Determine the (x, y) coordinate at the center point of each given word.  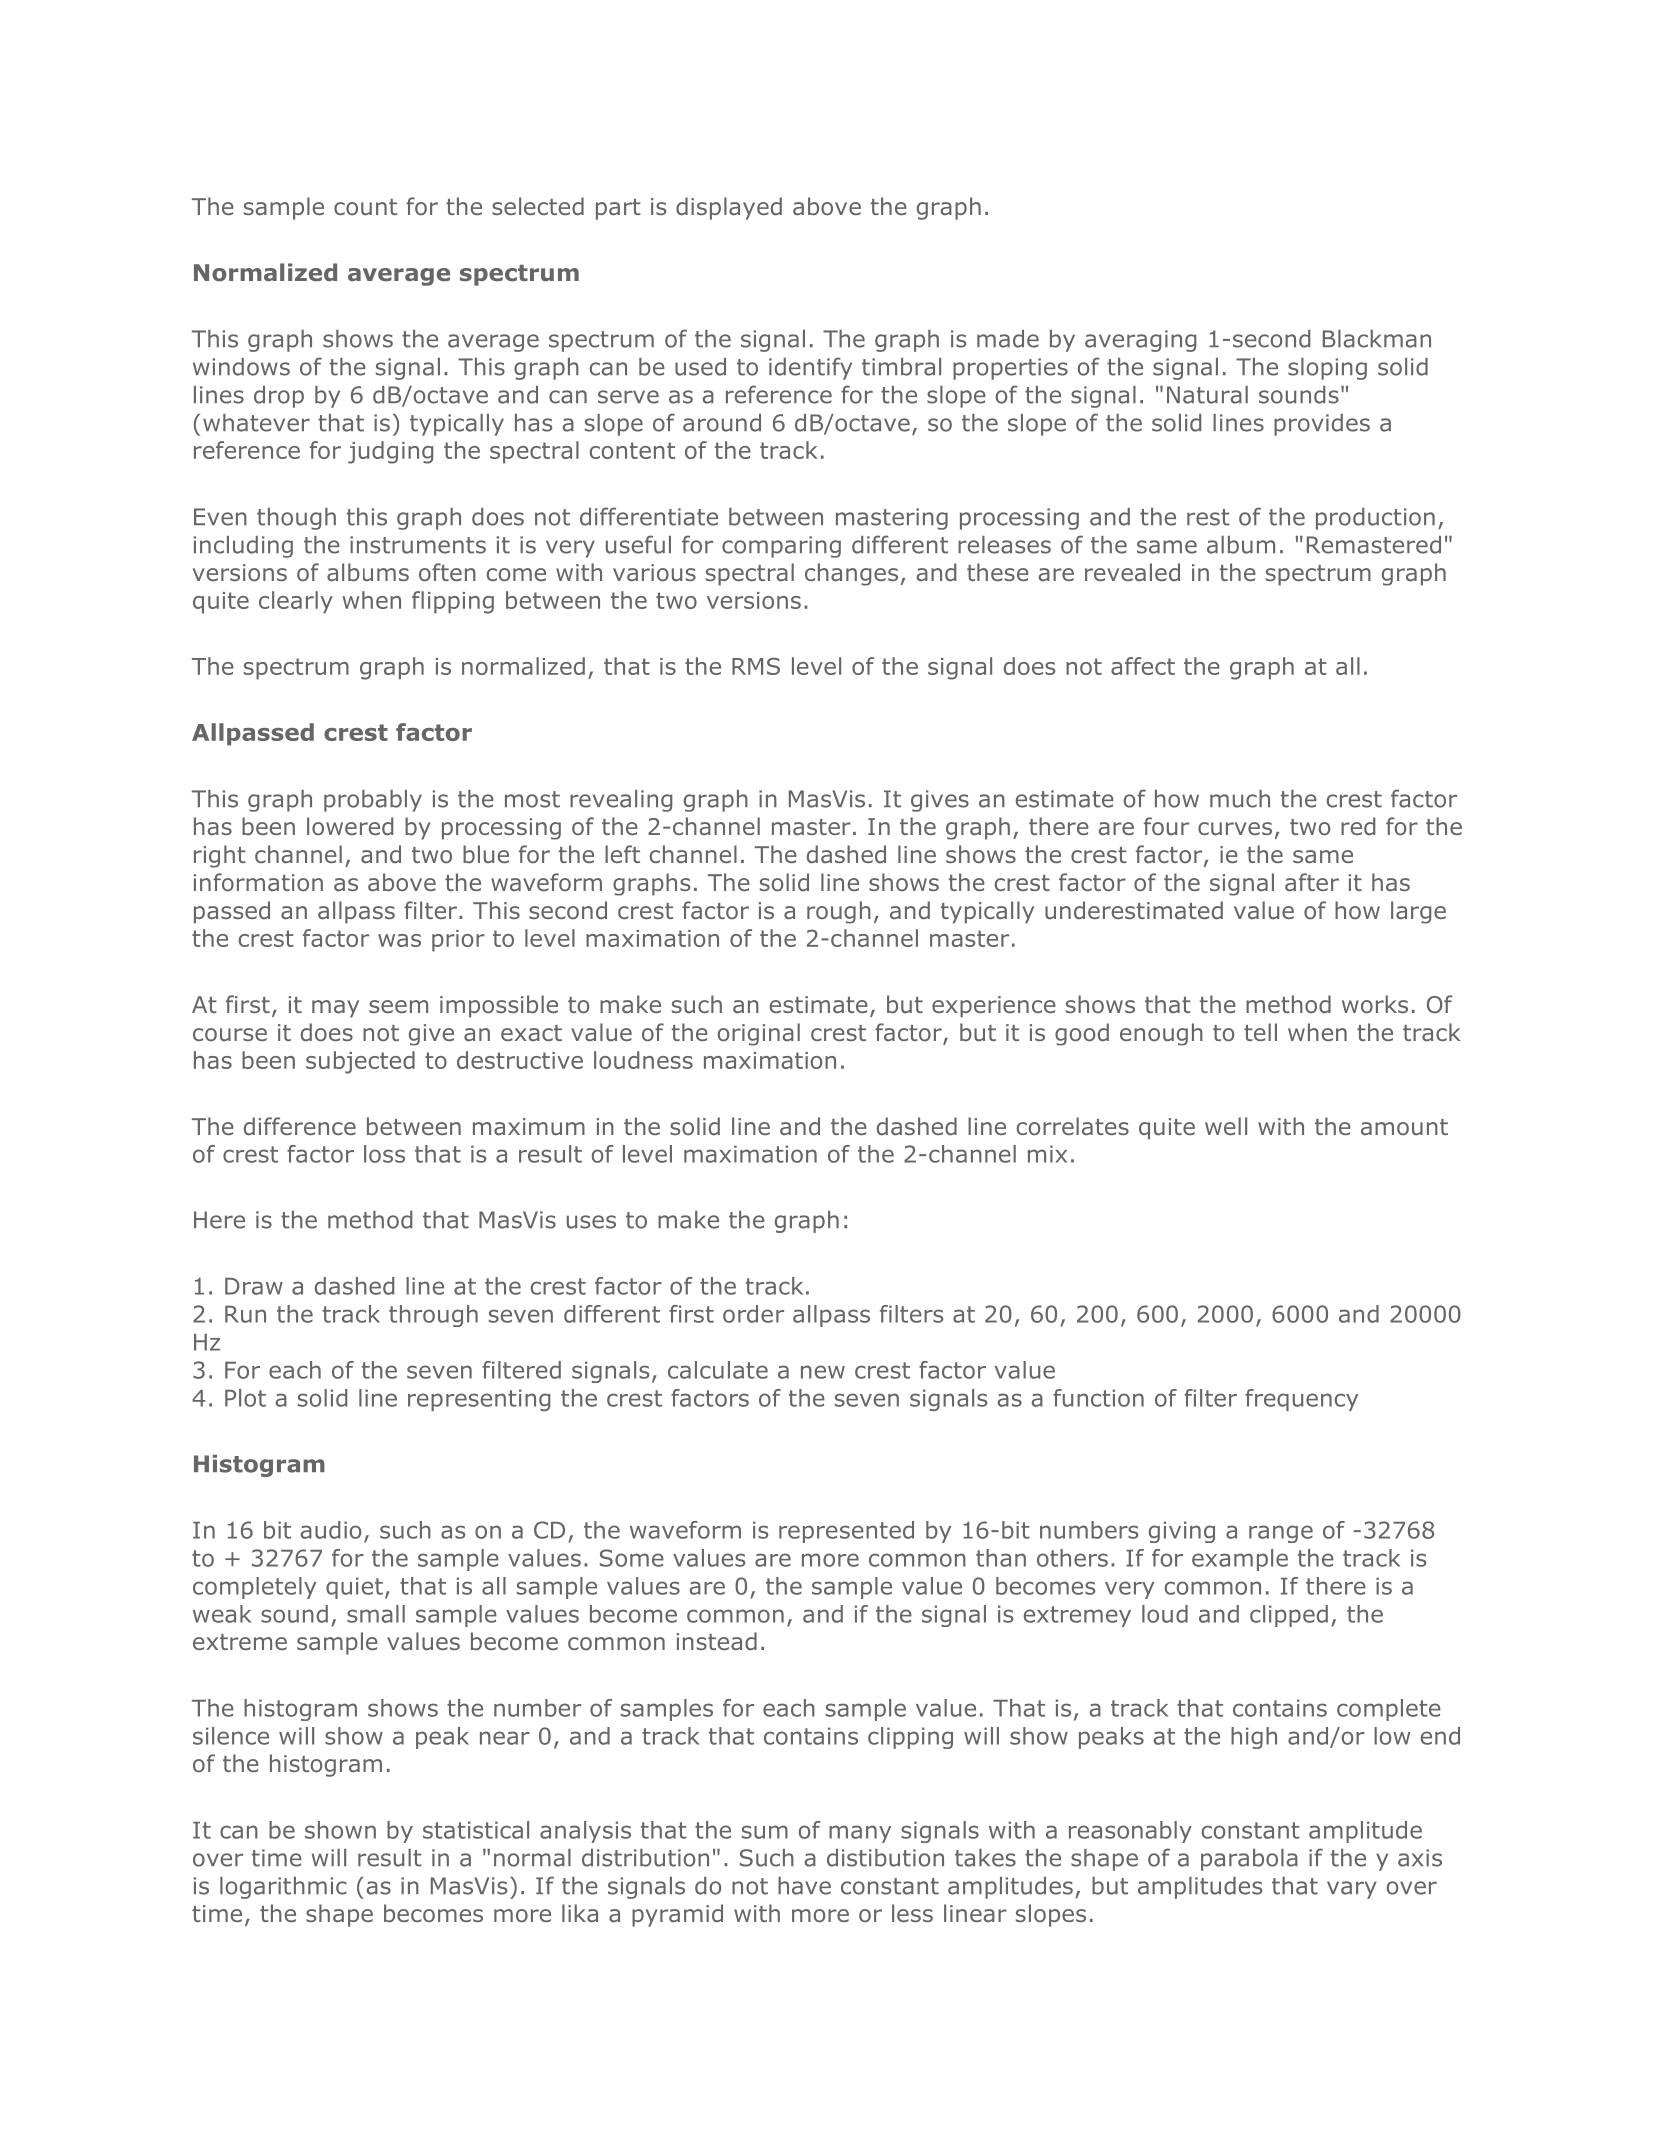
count (365, 207)
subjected (360, 1062)
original (759, 1034)
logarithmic (283, 1888)
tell (1260, 1032)
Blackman (1377, 339)
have (804, 1886)
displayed (729, 208)
